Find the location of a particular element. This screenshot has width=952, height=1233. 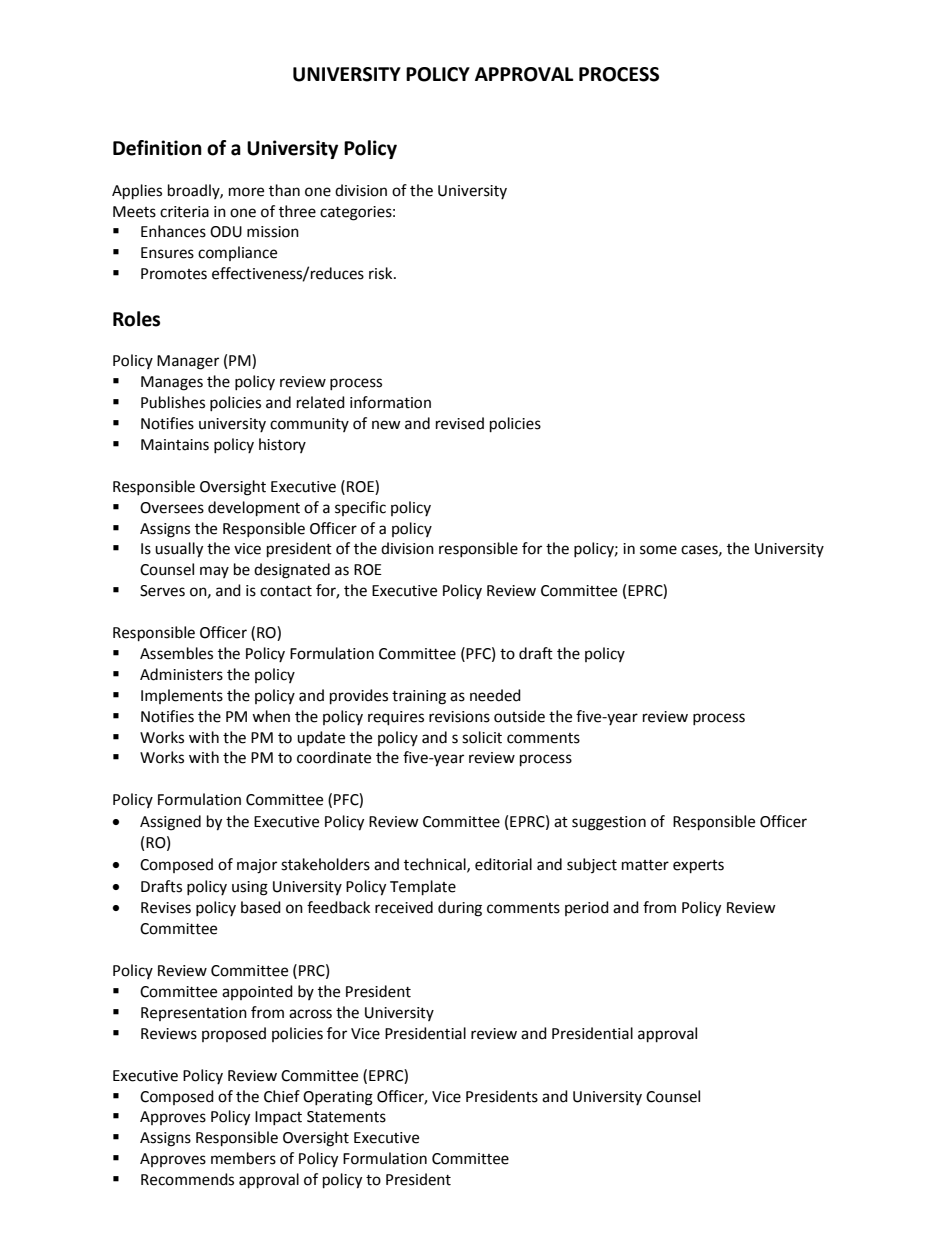

revised is located at coordinates (460, 423).
